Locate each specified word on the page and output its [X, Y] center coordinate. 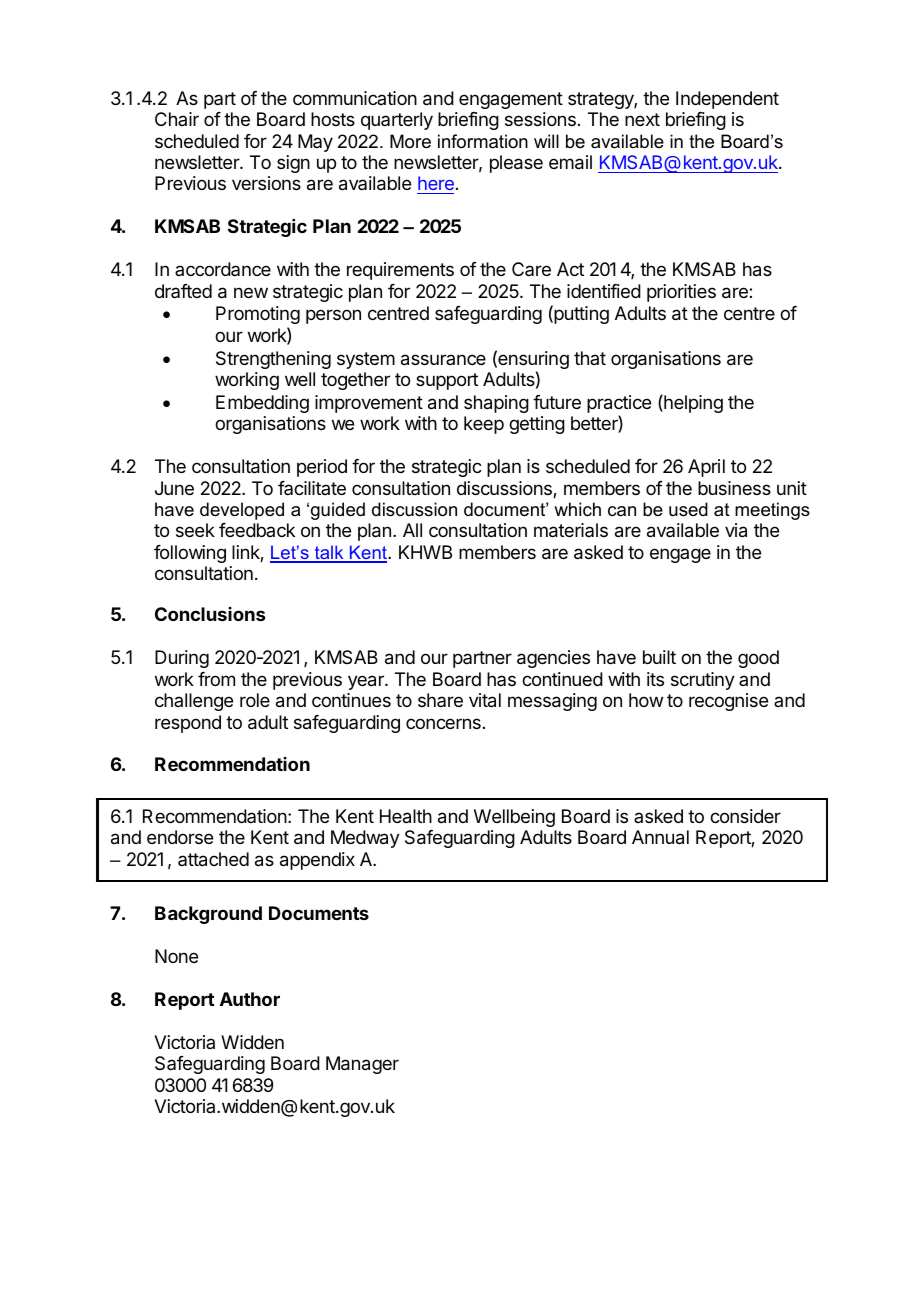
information [483, 141]
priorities [681, 293]
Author [250, 999]
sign [293, 164]
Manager [362, 1065]
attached [213, 859]
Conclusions [210, 614]
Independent [727, 100]
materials [571, 530]
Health [406, 816]
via [736, 530]
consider [745, 816]
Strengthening [273, 360]
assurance [443, 360]
